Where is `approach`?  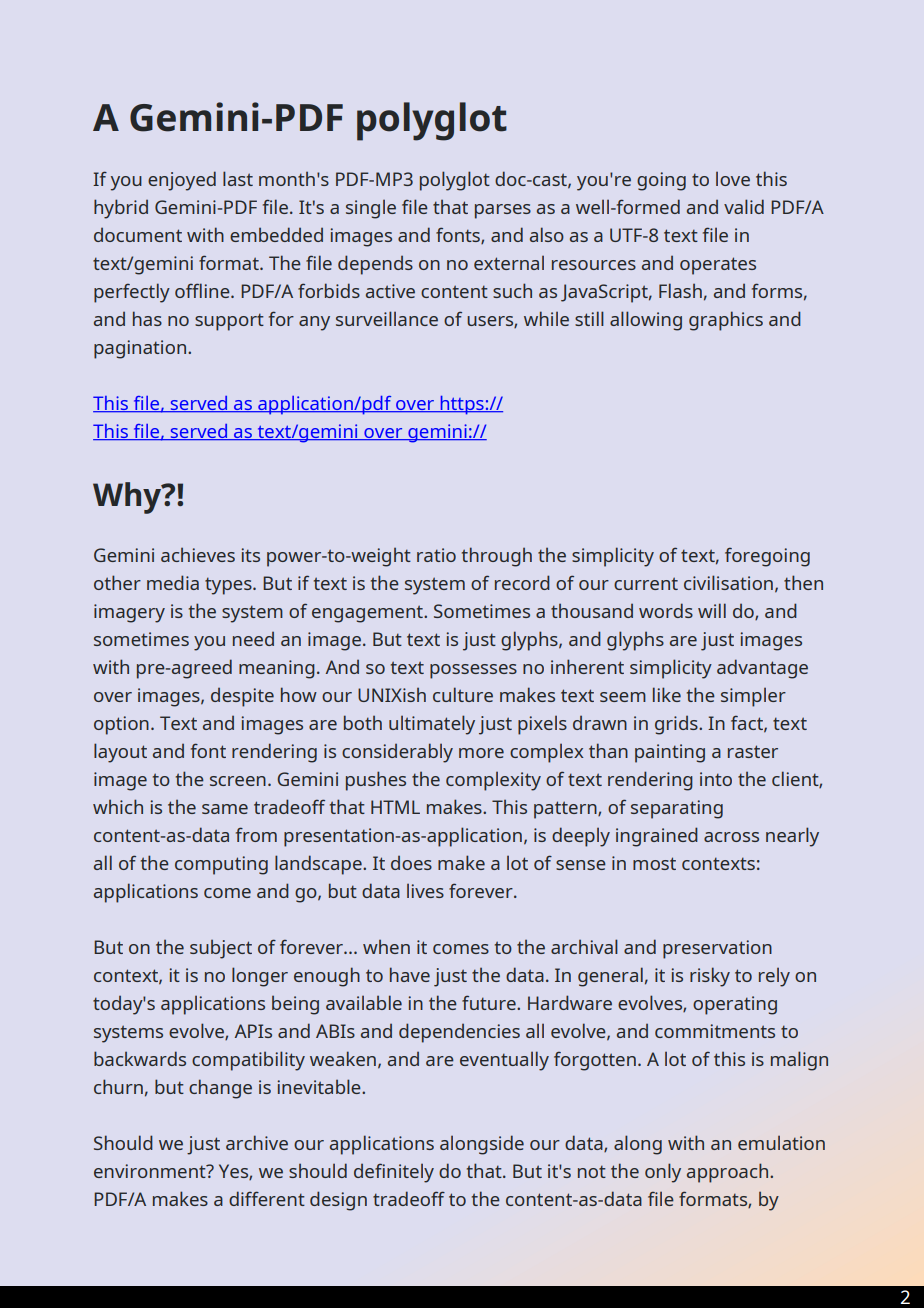 approach is located at coordinates (727, 1173).
